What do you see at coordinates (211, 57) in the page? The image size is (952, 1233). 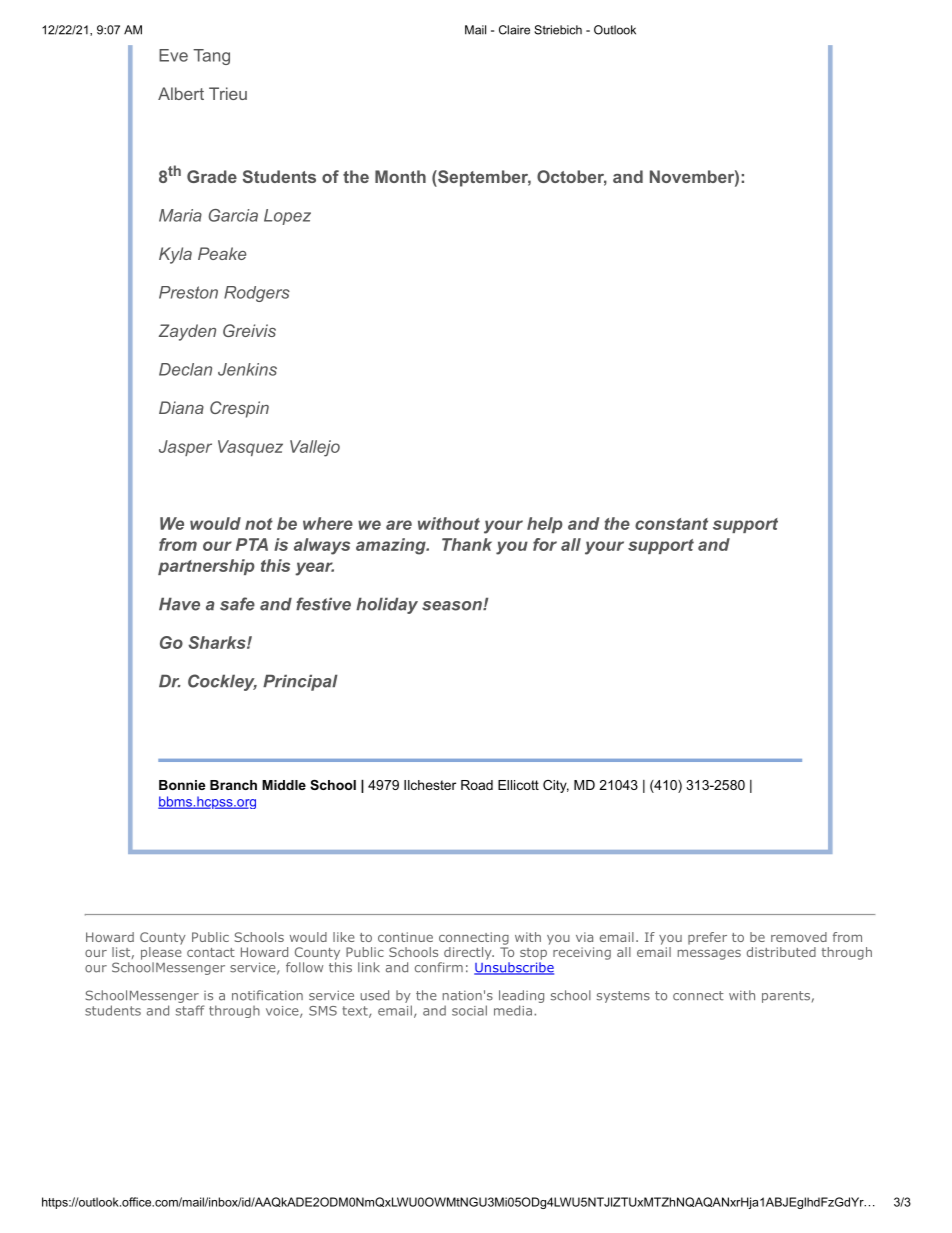 I see `Tang` at bounding box center [211, 57].
